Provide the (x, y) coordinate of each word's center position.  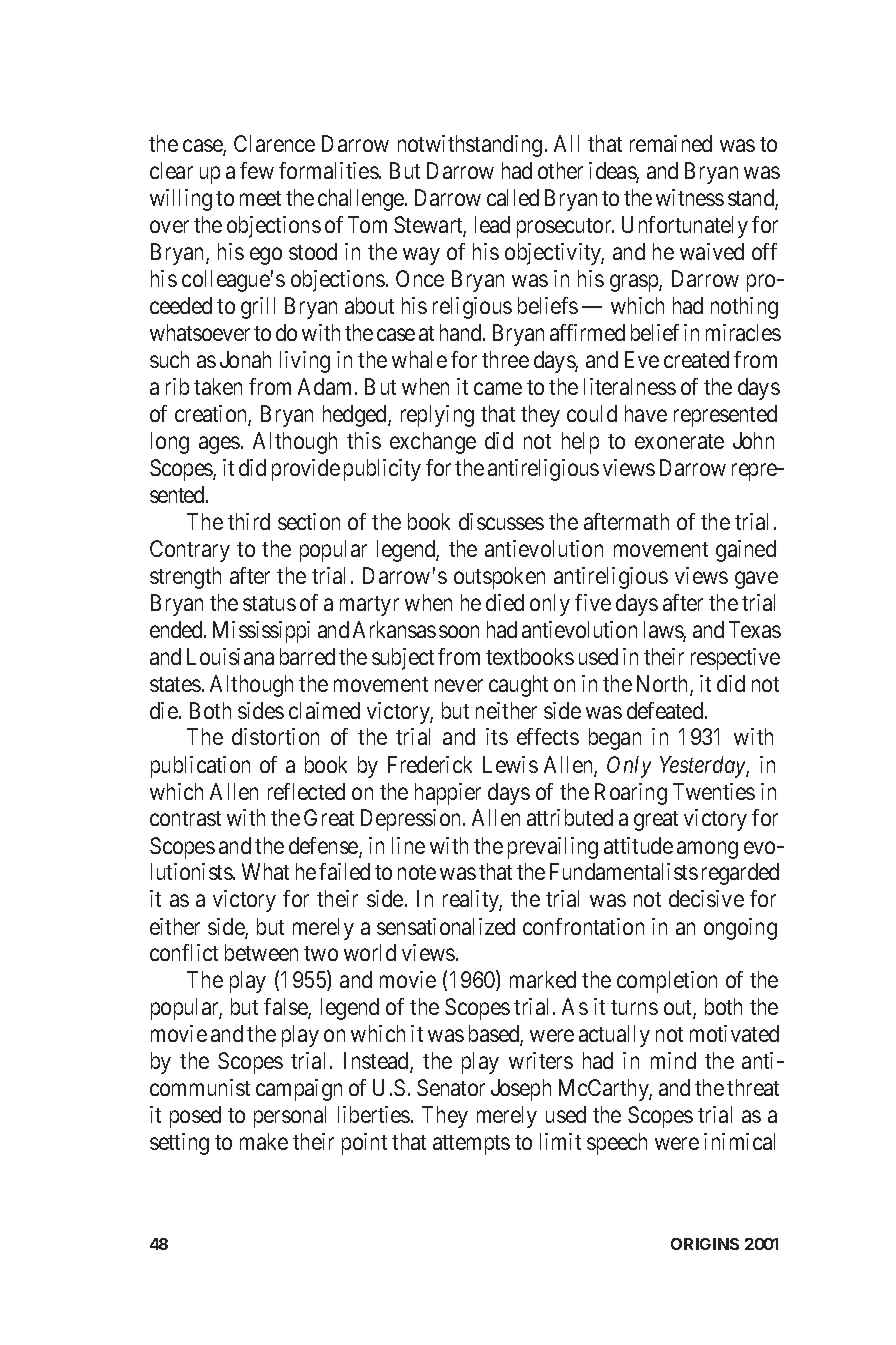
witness (690, 197)
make (264, 1141)
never (459, 685)
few (257, 170)
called (513, 197)
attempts (471, 1145)
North (664, 685)
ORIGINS (705, 1244)
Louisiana (230, 656)
